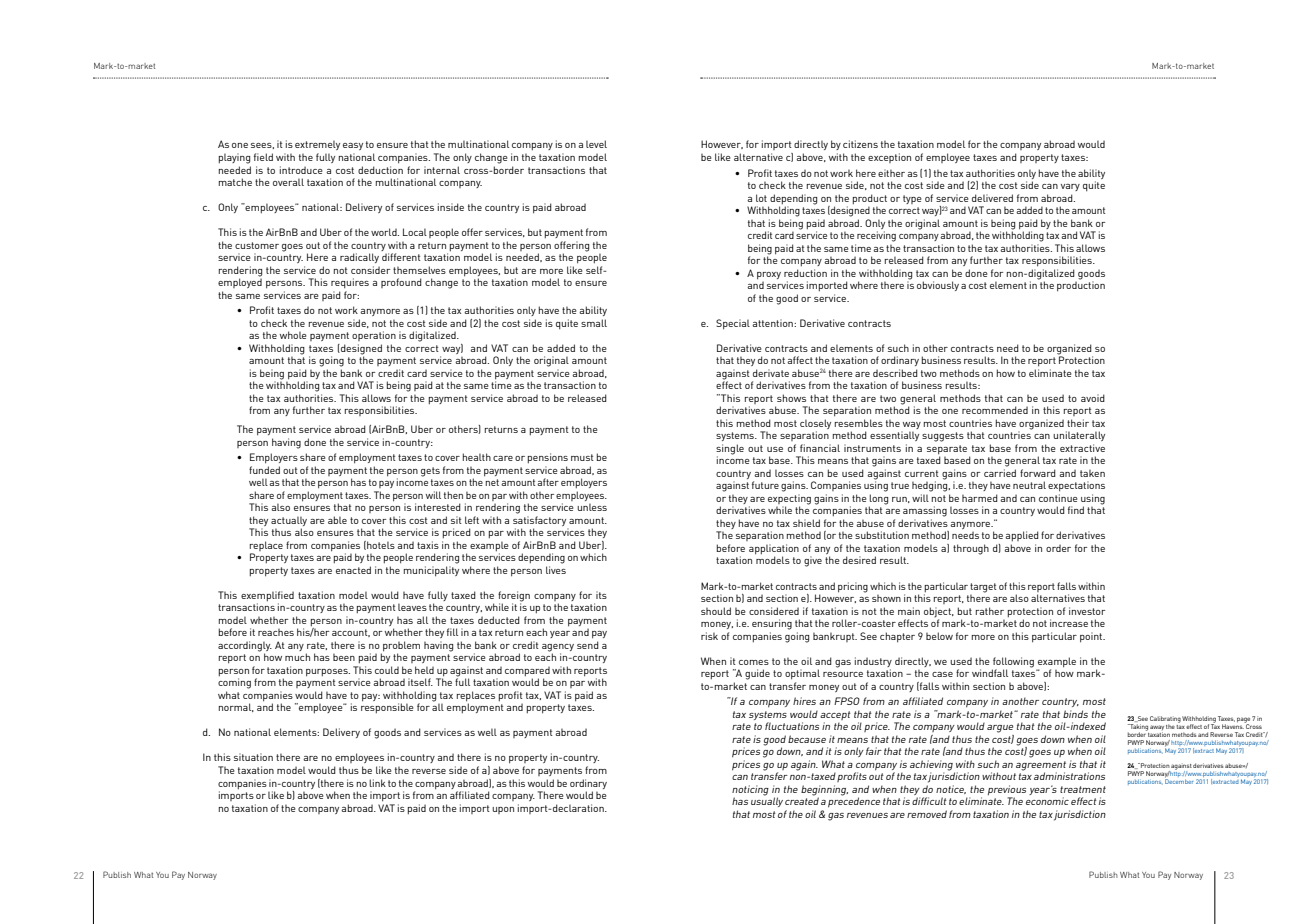 The width and height of the document is (1308, 924). What do you see at coordinates (1070, 187) in the document?
I see `vary` at bounding box center [1070, 187].
